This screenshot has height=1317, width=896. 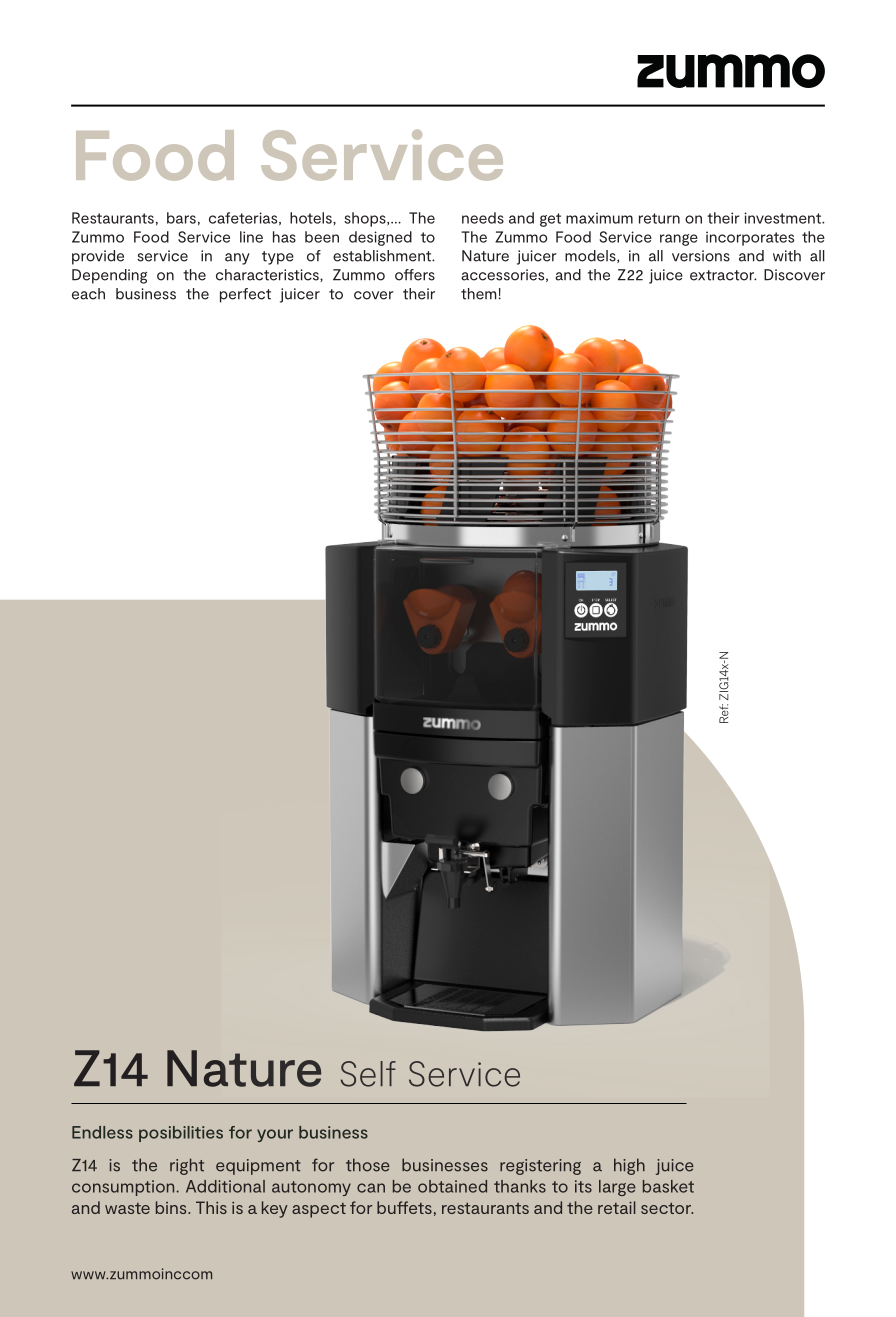 I want to click on extractor, so click(x=723, y=275).
